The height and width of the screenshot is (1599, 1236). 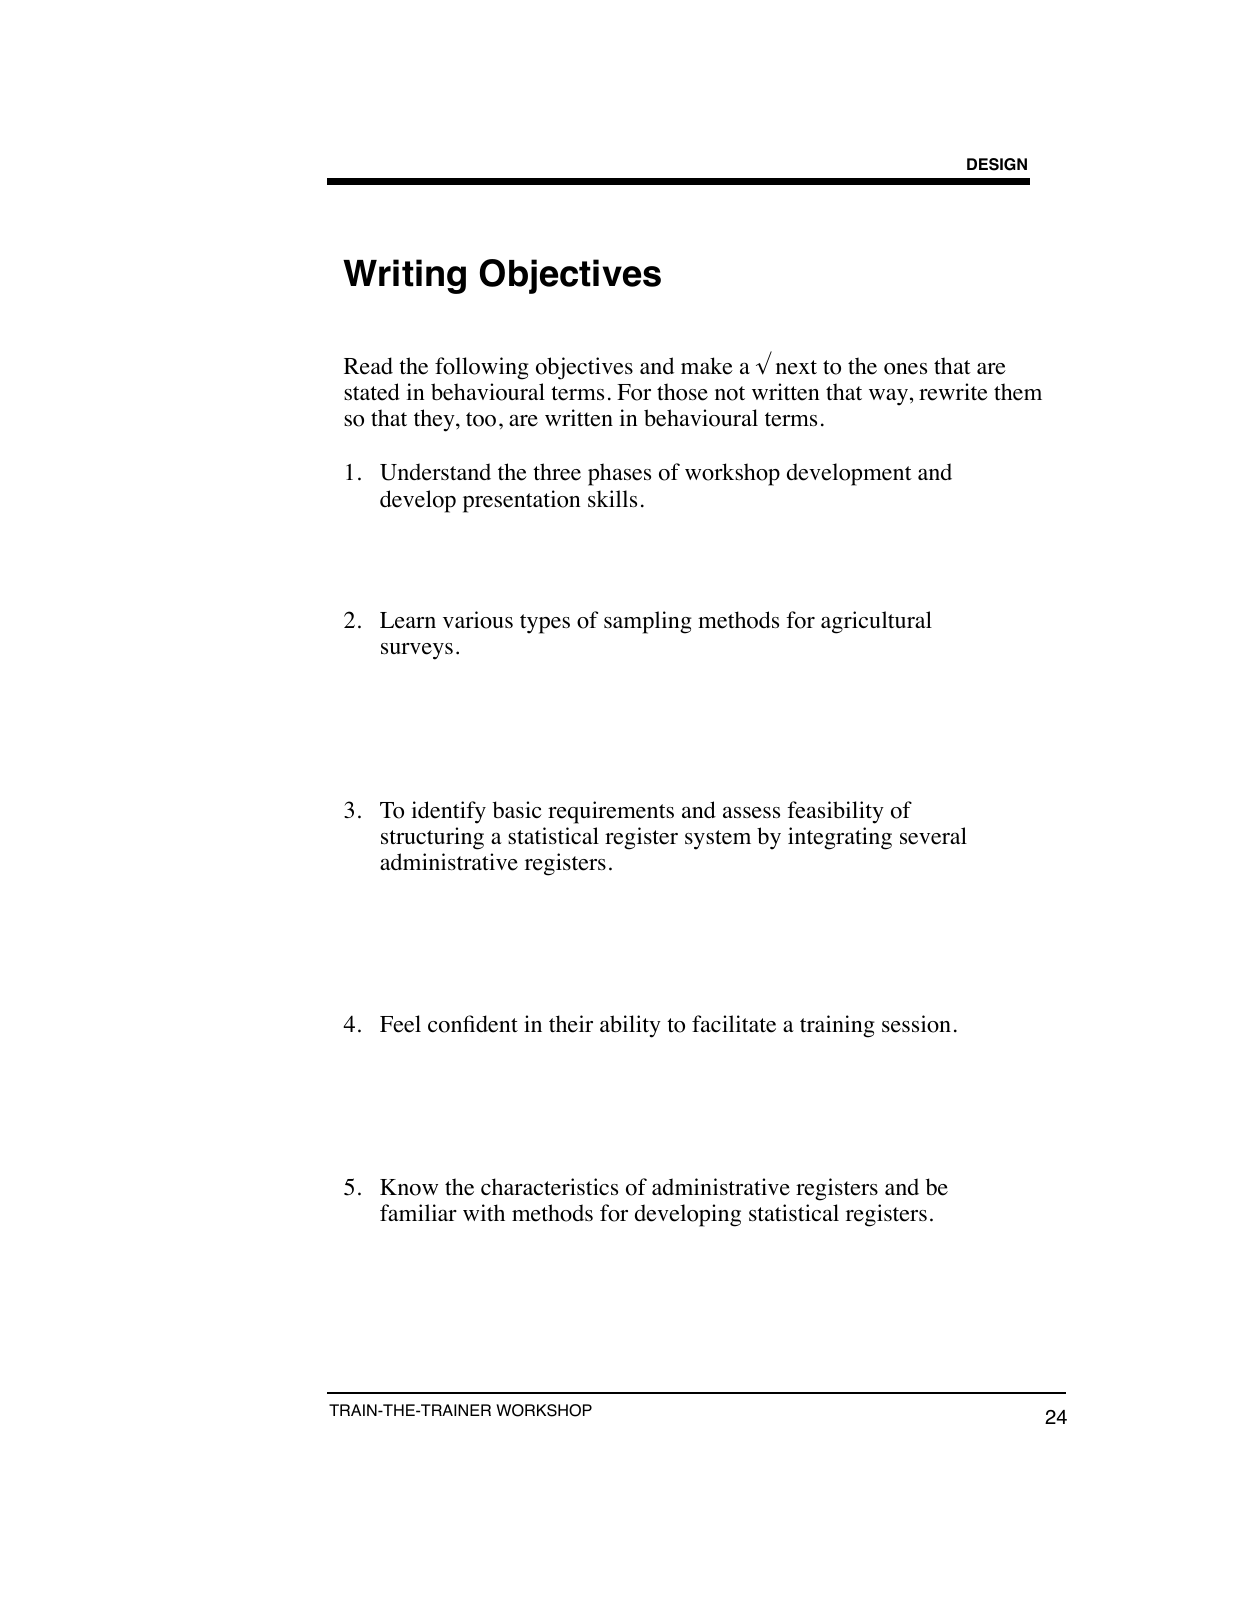 I want to click on agricultural, so click(x=876, y=622).
